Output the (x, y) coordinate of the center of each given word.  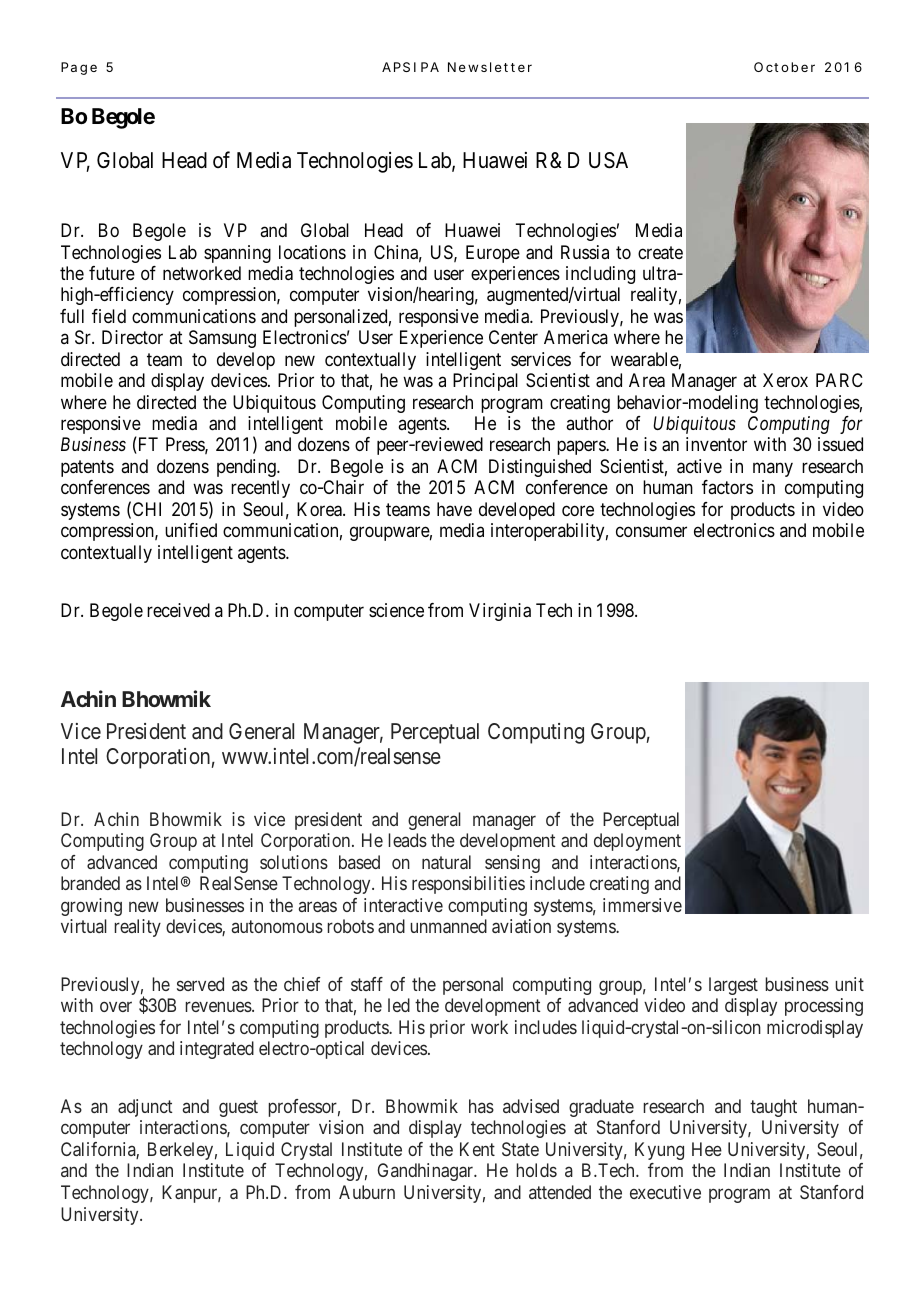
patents (87, 468)
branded (90, 883)
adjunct (145, 1108)
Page (79, 68)
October (784, 67)
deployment (637, 842)
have (454, 509)
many (773, 469)
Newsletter (490, 67)
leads (408, 840)
